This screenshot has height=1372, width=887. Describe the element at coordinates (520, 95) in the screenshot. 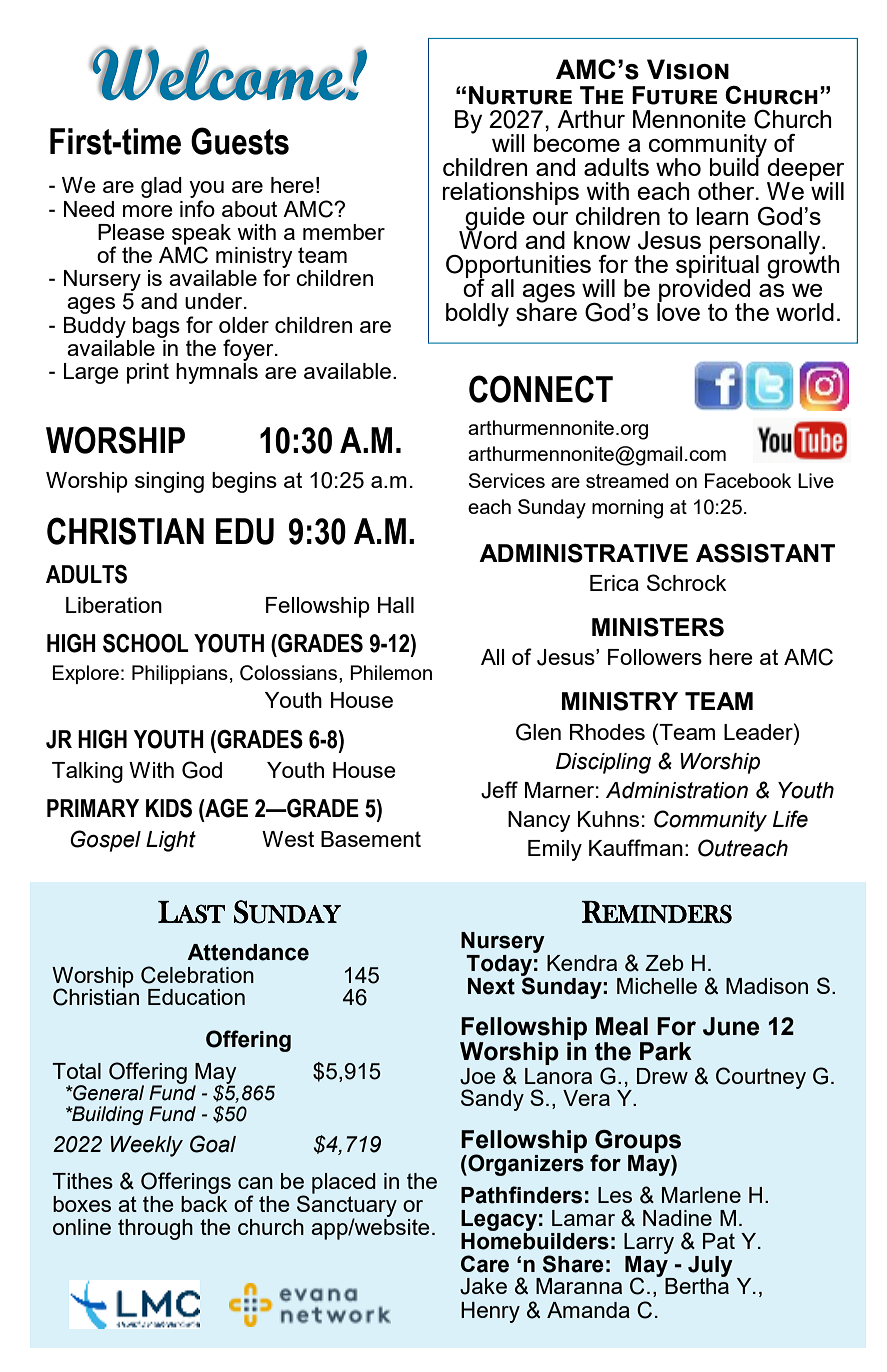

I see `Nurture` at that location.
